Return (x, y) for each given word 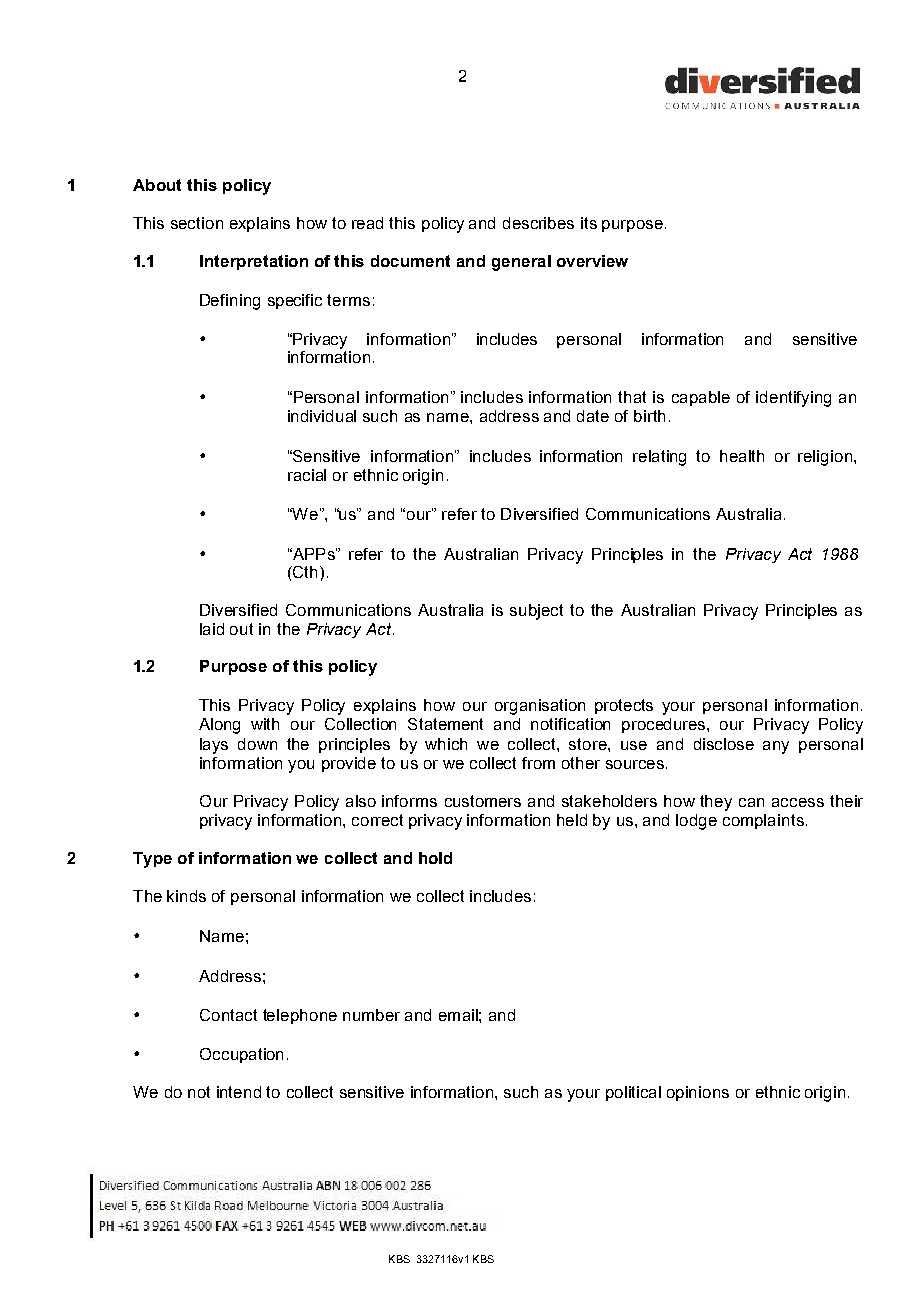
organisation (540, 707)
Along (219, 726)
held (572, 820)
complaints (763, 821)
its (589, 223)
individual (322, 416)
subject (536, 612)
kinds (186, 896)
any (776, 747)
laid (212, 629)
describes (538, 223)
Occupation (241, 1055)
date (593, 416)
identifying (793, 399)
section (197, 223)
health (742, 456)
